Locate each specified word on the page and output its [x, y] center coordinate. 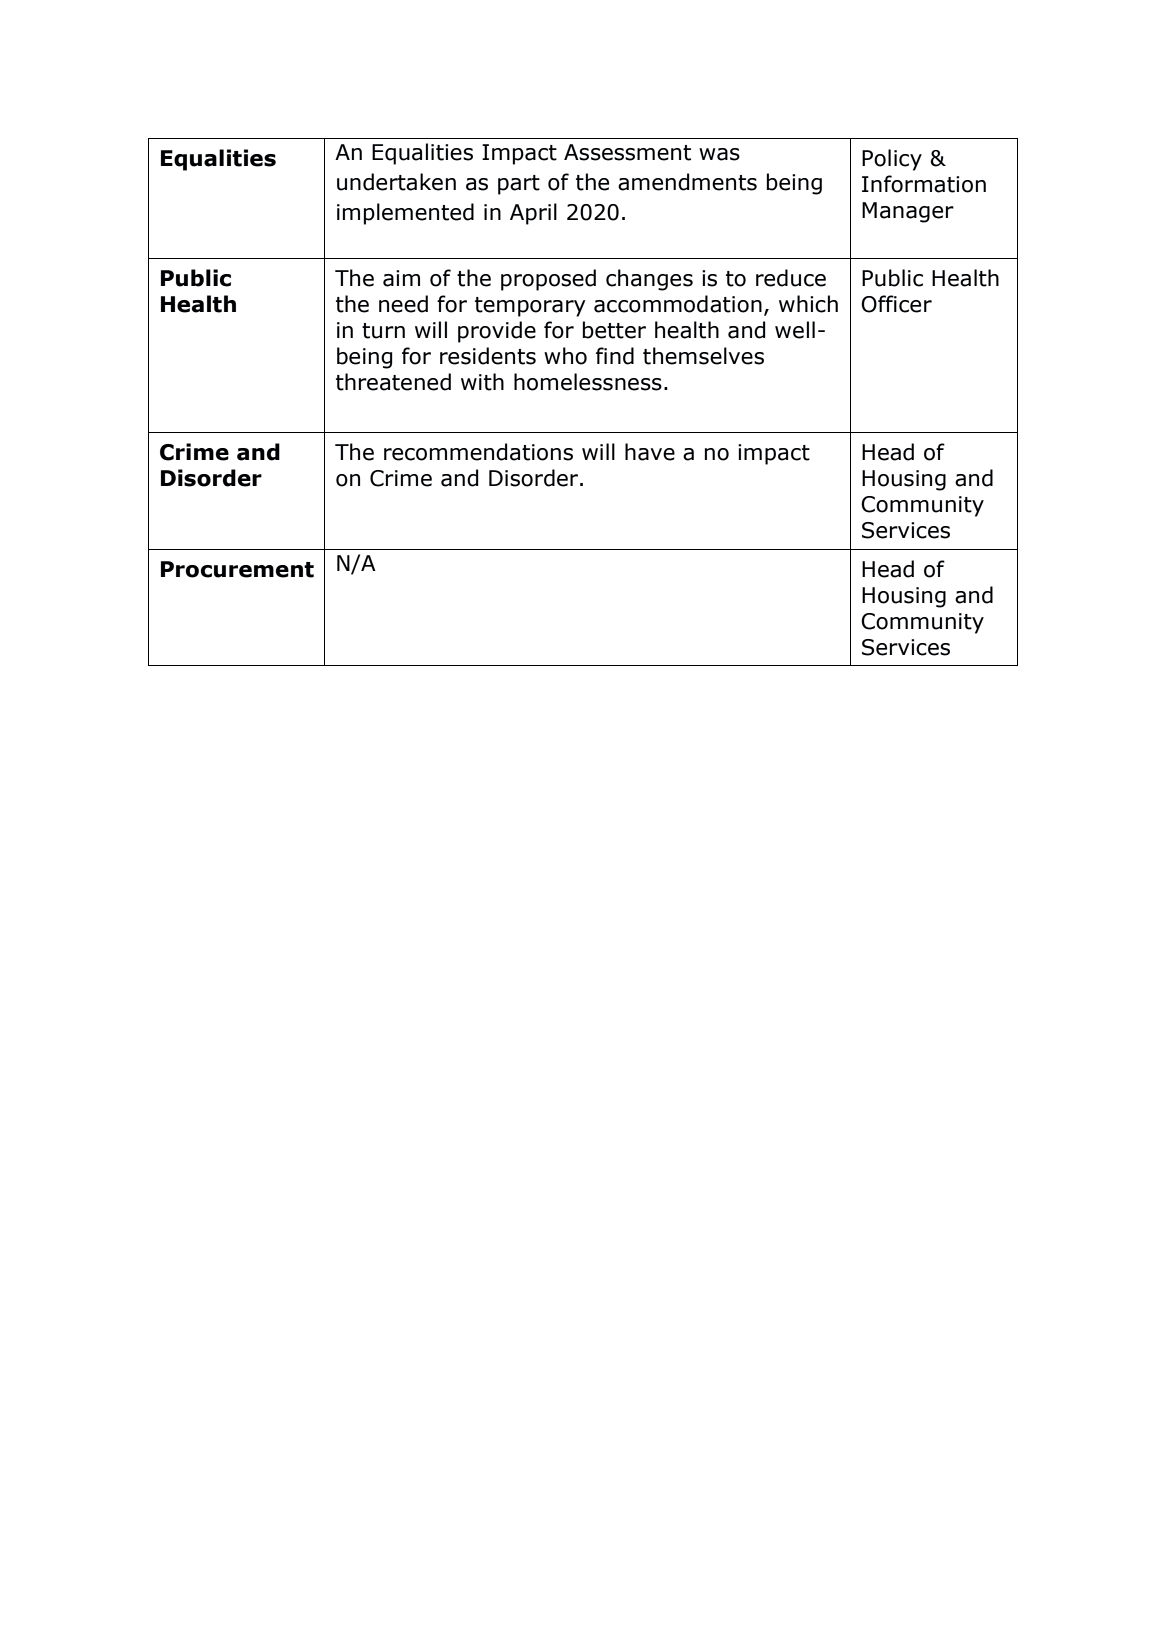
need [403, 304]
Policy [892, 160]
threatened [393, 382]
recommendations [478, 452]
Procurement [237, 569]
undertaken [396, 182]
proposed [548, 280]
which [808, 304]
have [650, 452]
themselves [703, 356]
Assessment [627, 152]
